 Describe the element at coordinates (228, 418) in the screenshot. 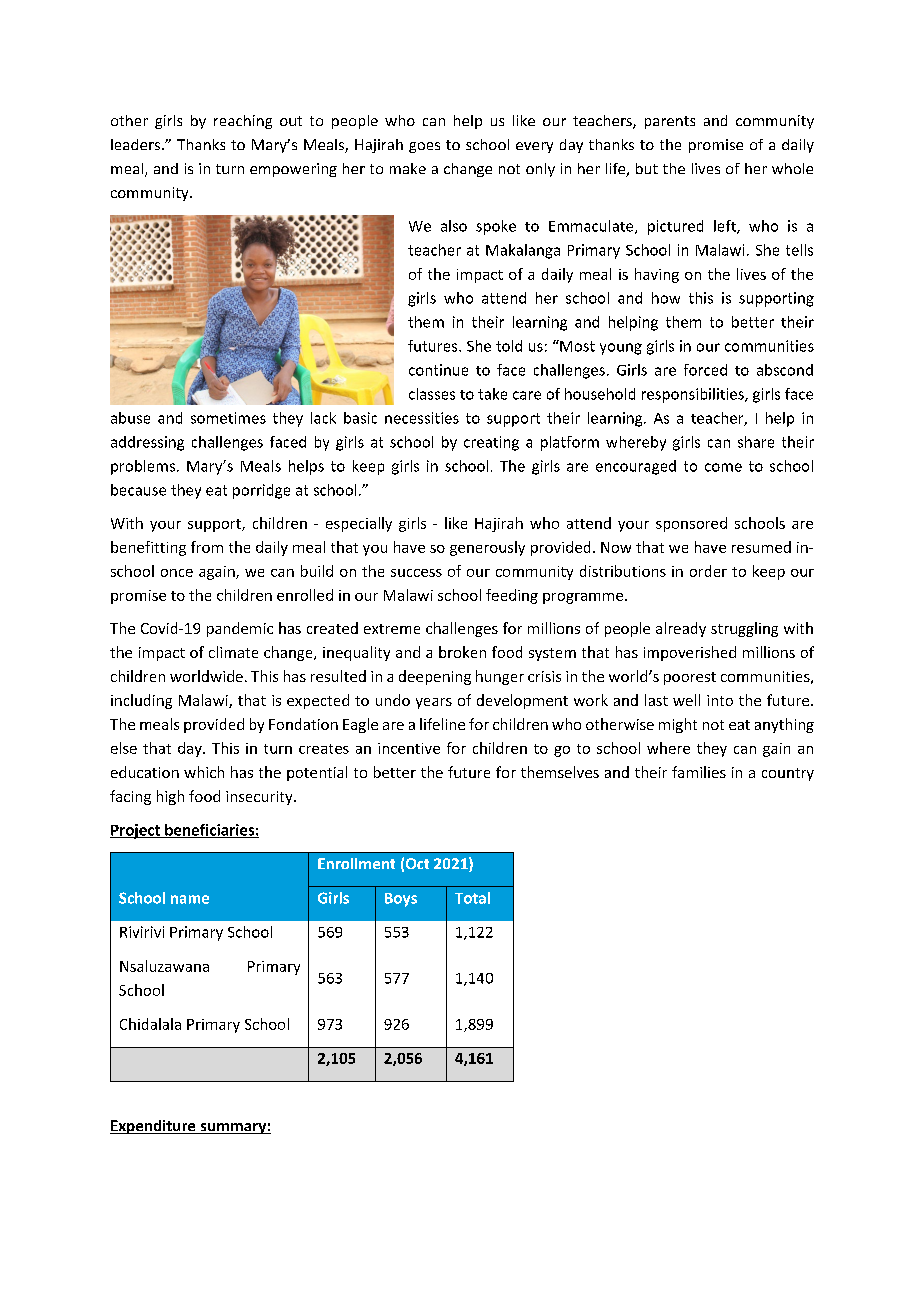

I see `sometimes` at that location.
